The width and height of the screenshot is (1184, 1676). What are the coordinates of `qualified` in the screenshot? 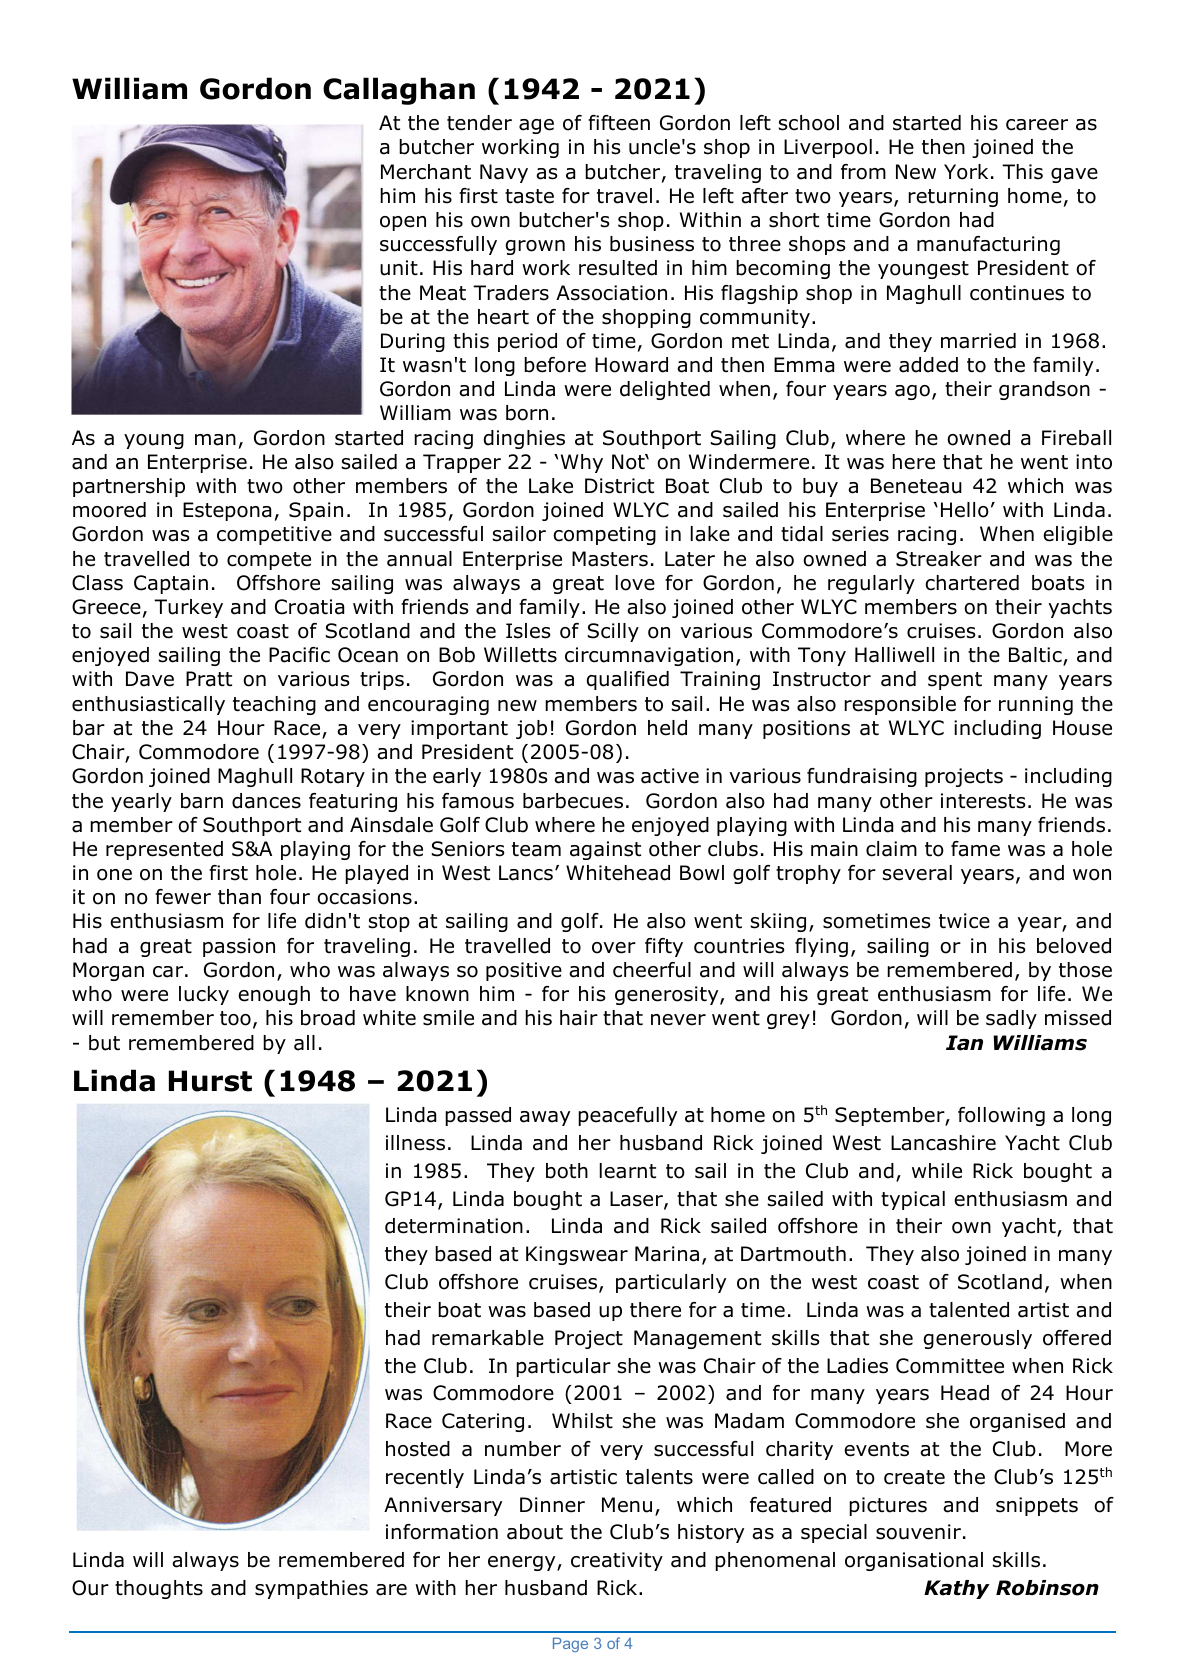 It's located at (628, 680).
